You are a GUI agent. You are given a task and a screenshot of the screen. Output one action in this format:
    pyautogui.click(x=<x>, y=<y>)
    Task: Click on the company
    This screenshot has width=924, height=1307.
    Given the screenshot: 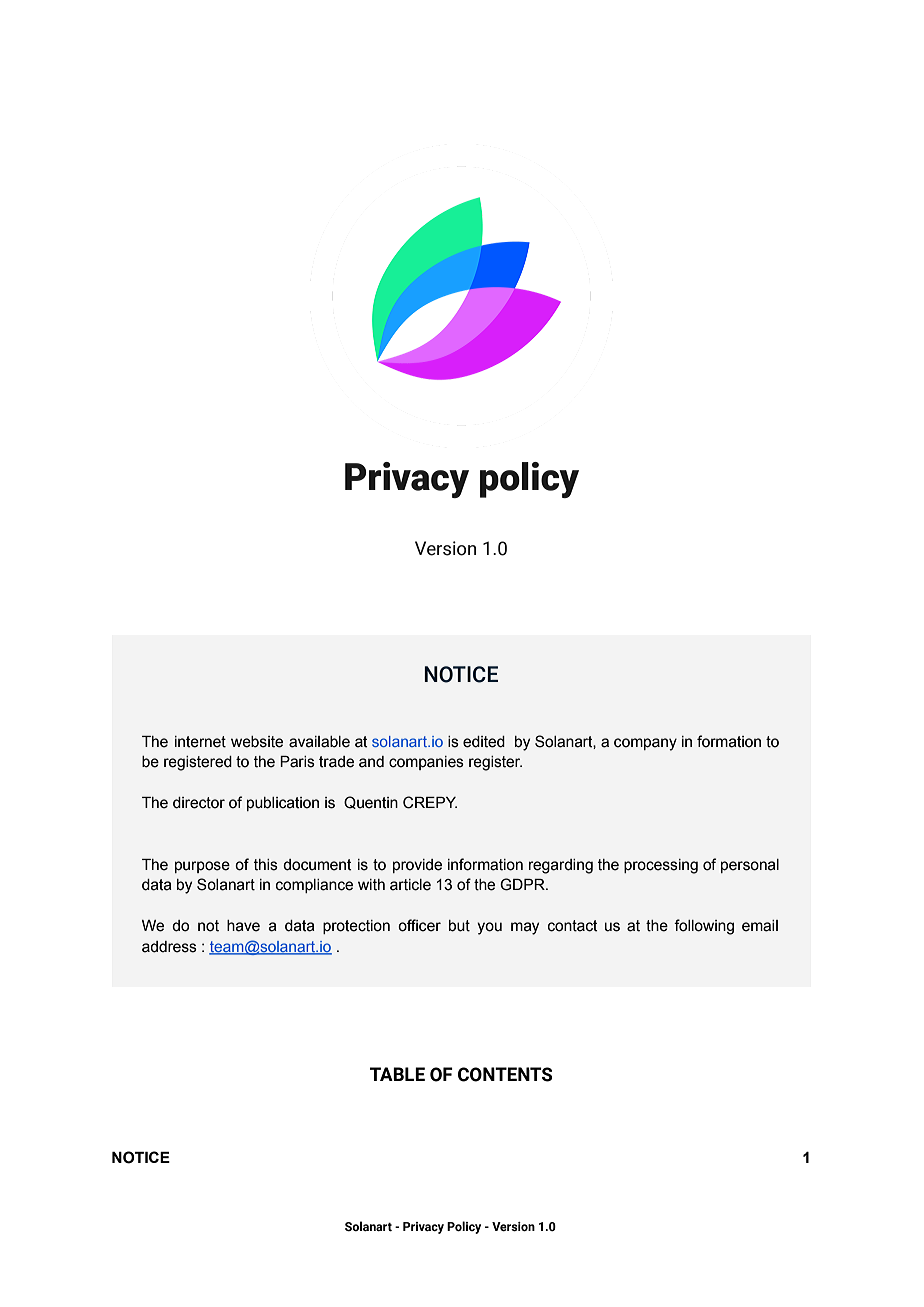 What is the action you would take?
    pyautogui.click(x=645, y=744)
